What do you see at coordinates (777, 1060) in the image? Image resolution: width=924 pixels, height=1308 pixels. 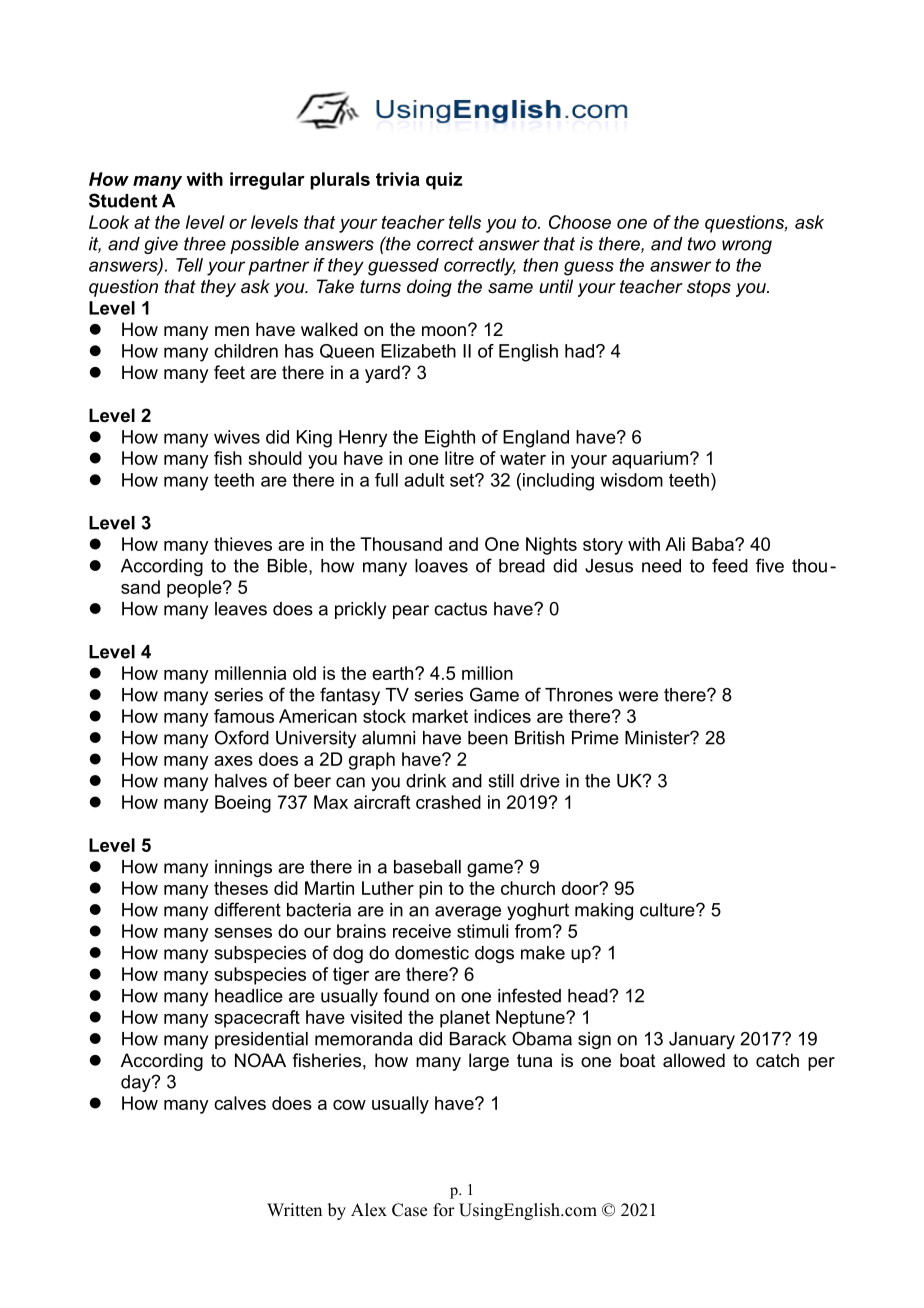 I see `catch` at bounding box center [777, 1060].
